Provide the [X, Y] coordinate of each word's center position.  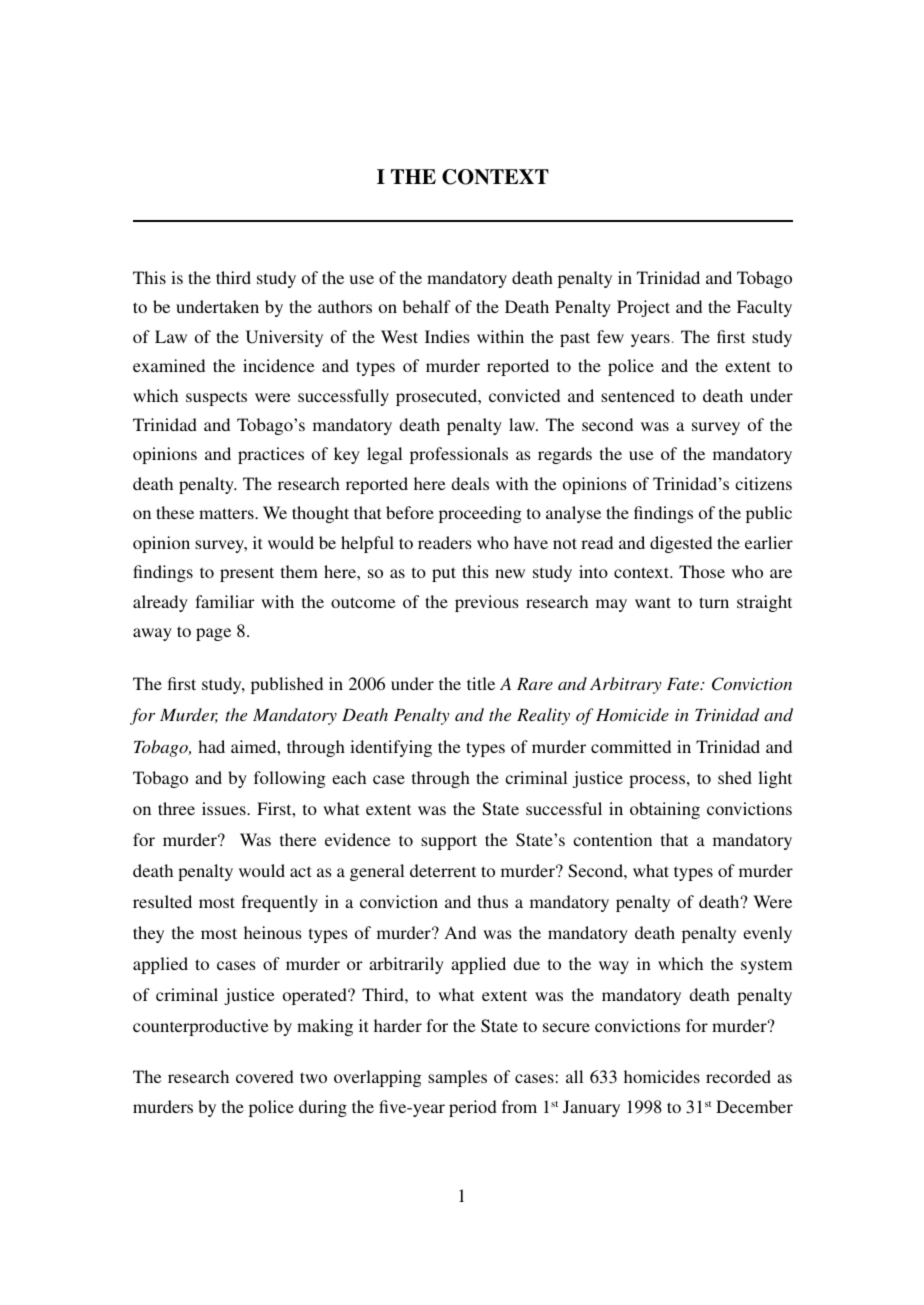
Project [643, 308]
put [444, 574]
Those [702, 571]
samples [457, 1078]
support [449, 842]
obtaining [665, 810]
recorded [738, 1076]
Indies [447, 336]
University [284, 338]
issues [225, 808]
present [247, 574]
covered [265, 1076]
